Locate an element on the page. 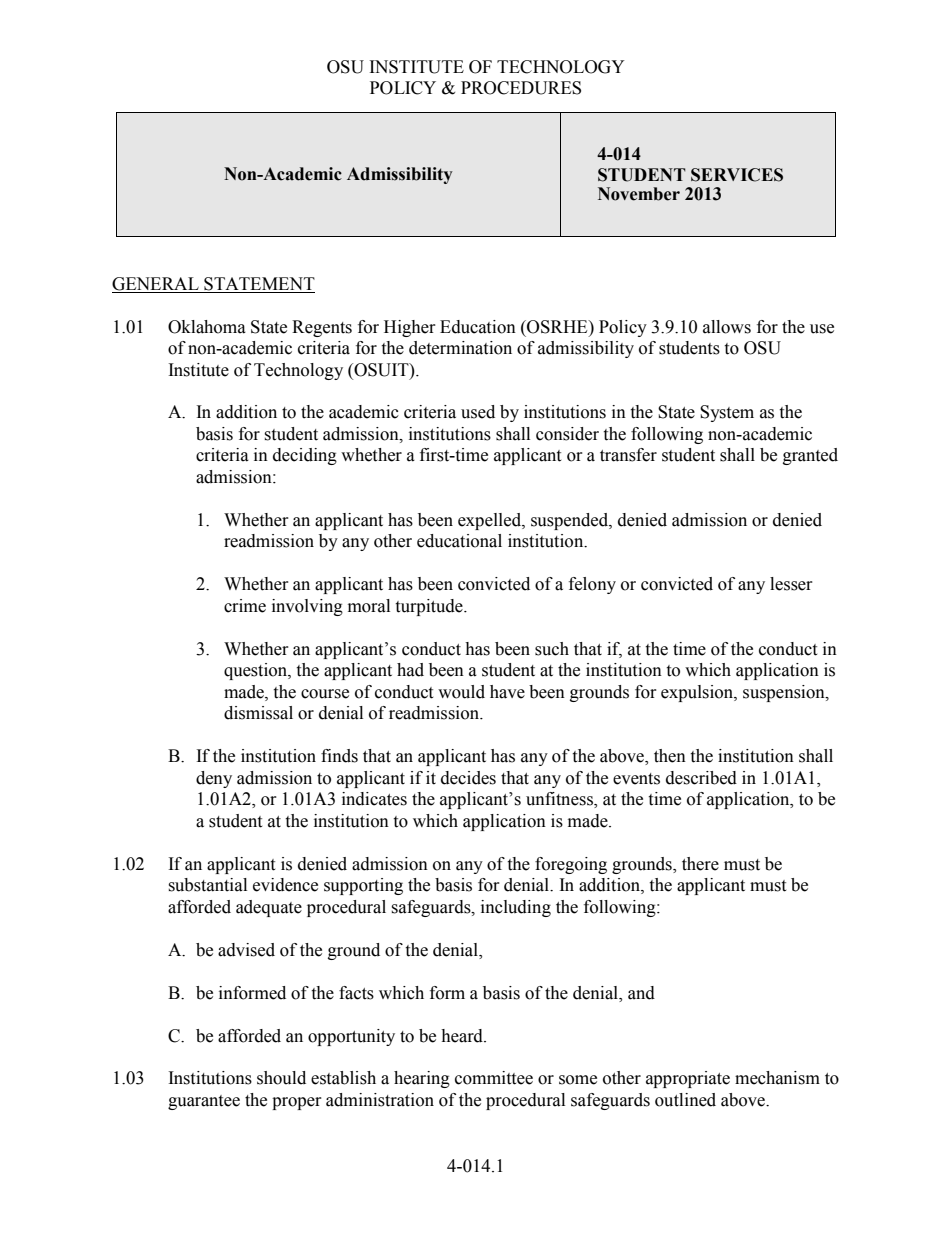  deciding is located at coordinates (305, 456).
